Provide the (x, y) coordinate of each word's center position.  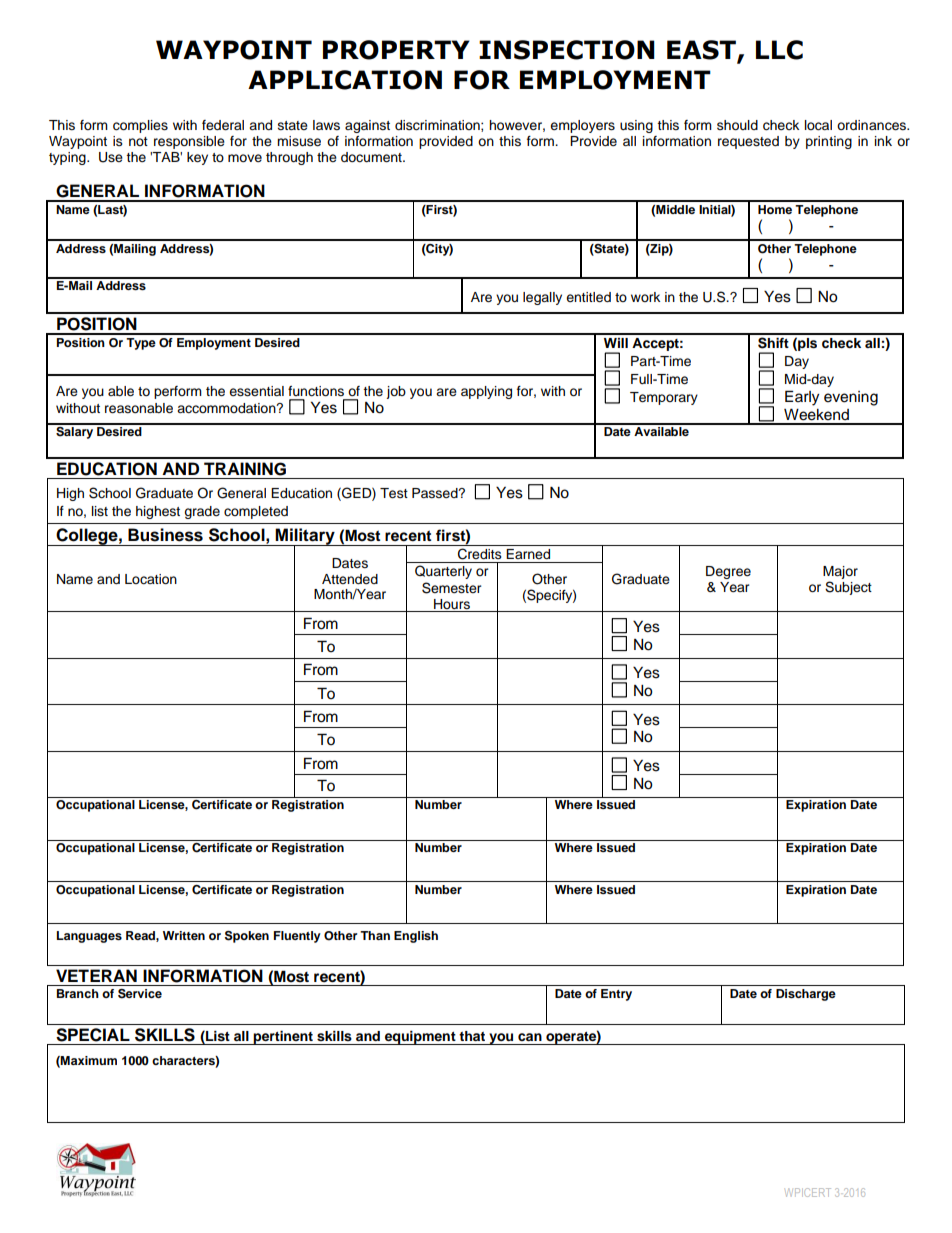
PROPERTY (396, 50)
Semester (452, 588)
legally (542, 298)
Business (165, 535)
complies (140, 126)
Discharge (806, 995)
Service (140, 994)
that (472, 1036)
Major (840, 572)
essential (256, 391)
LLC (779, 50)
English (416, 937)
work (645, 297)
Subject (848, 588)
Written (184, 935)
